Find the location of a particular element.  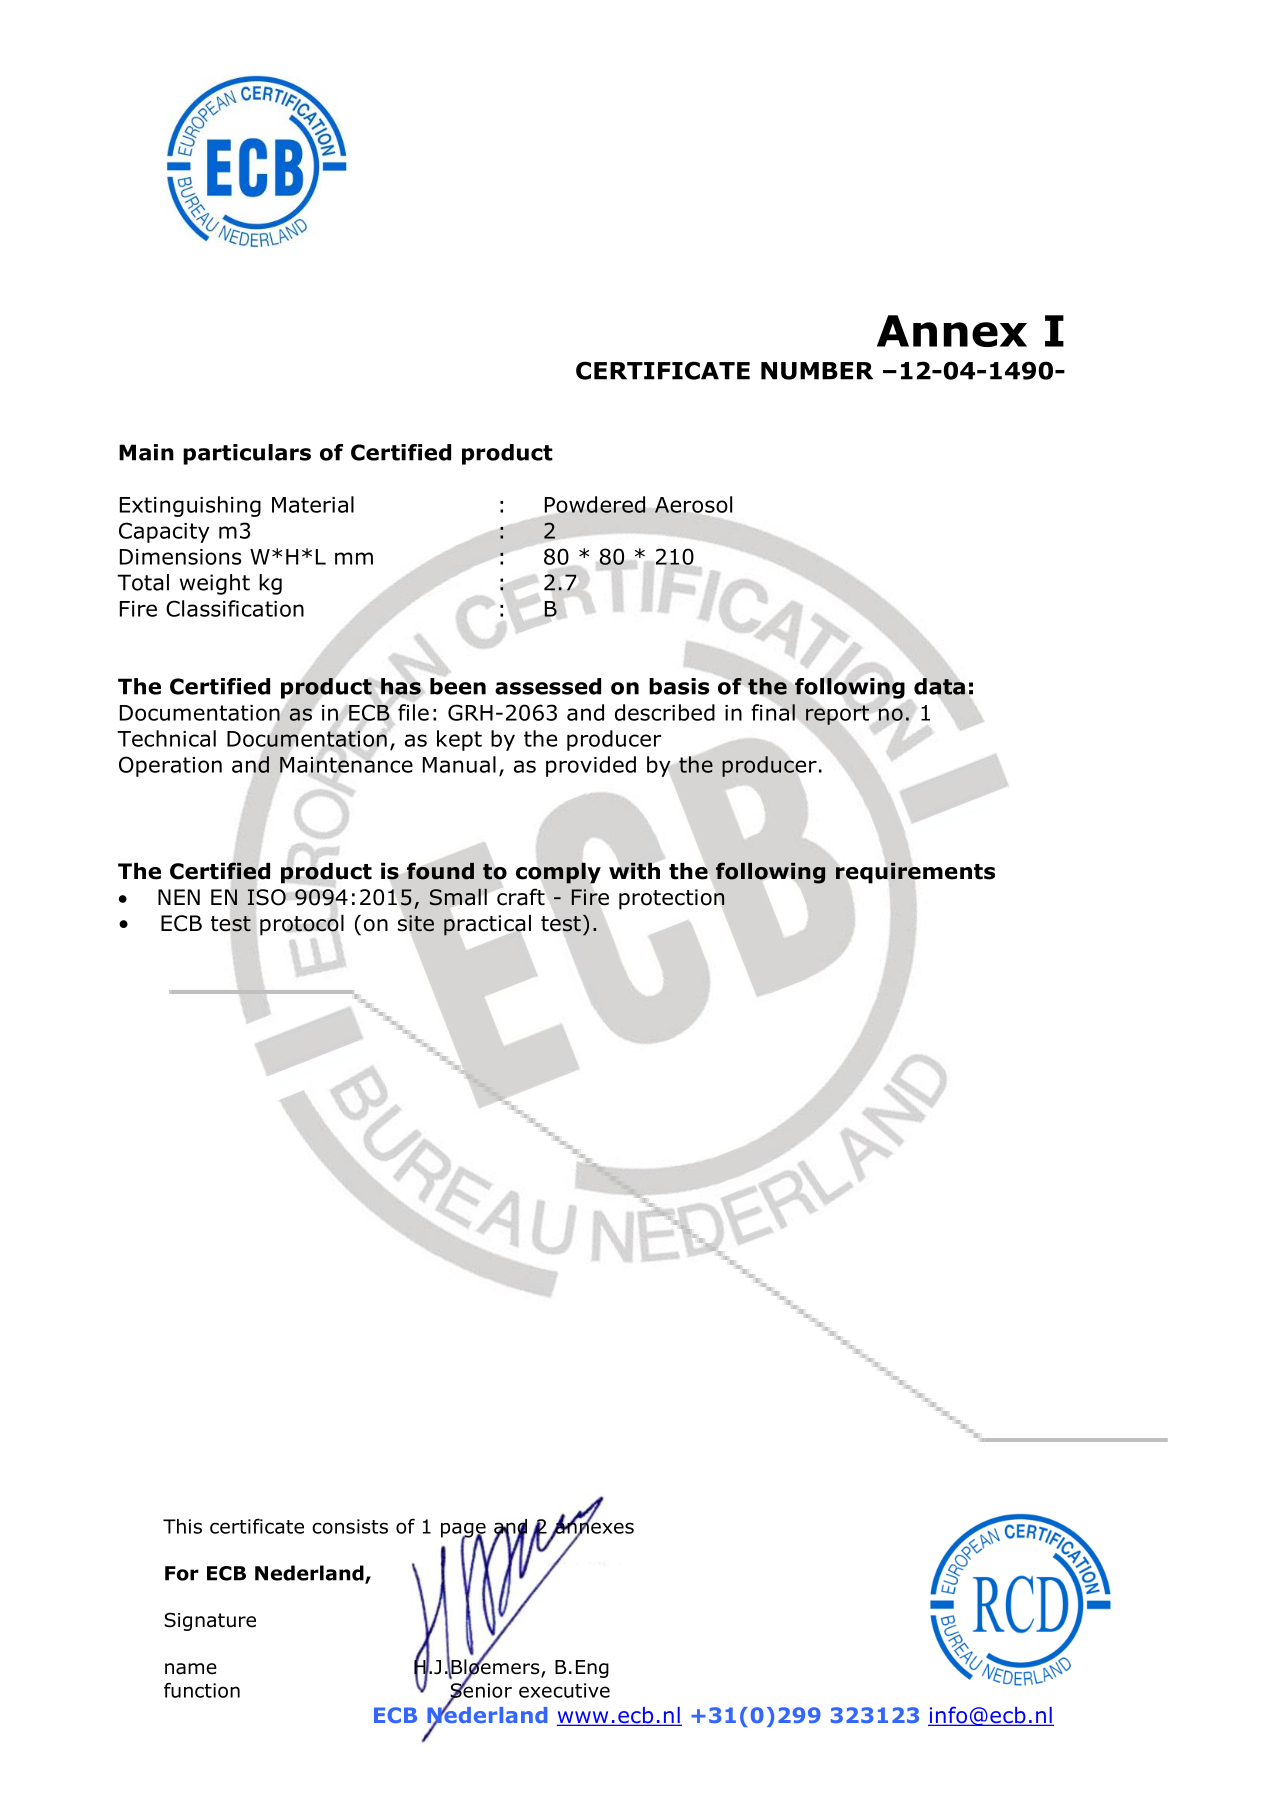

NUMBER is located at coordinates (817, 371).
